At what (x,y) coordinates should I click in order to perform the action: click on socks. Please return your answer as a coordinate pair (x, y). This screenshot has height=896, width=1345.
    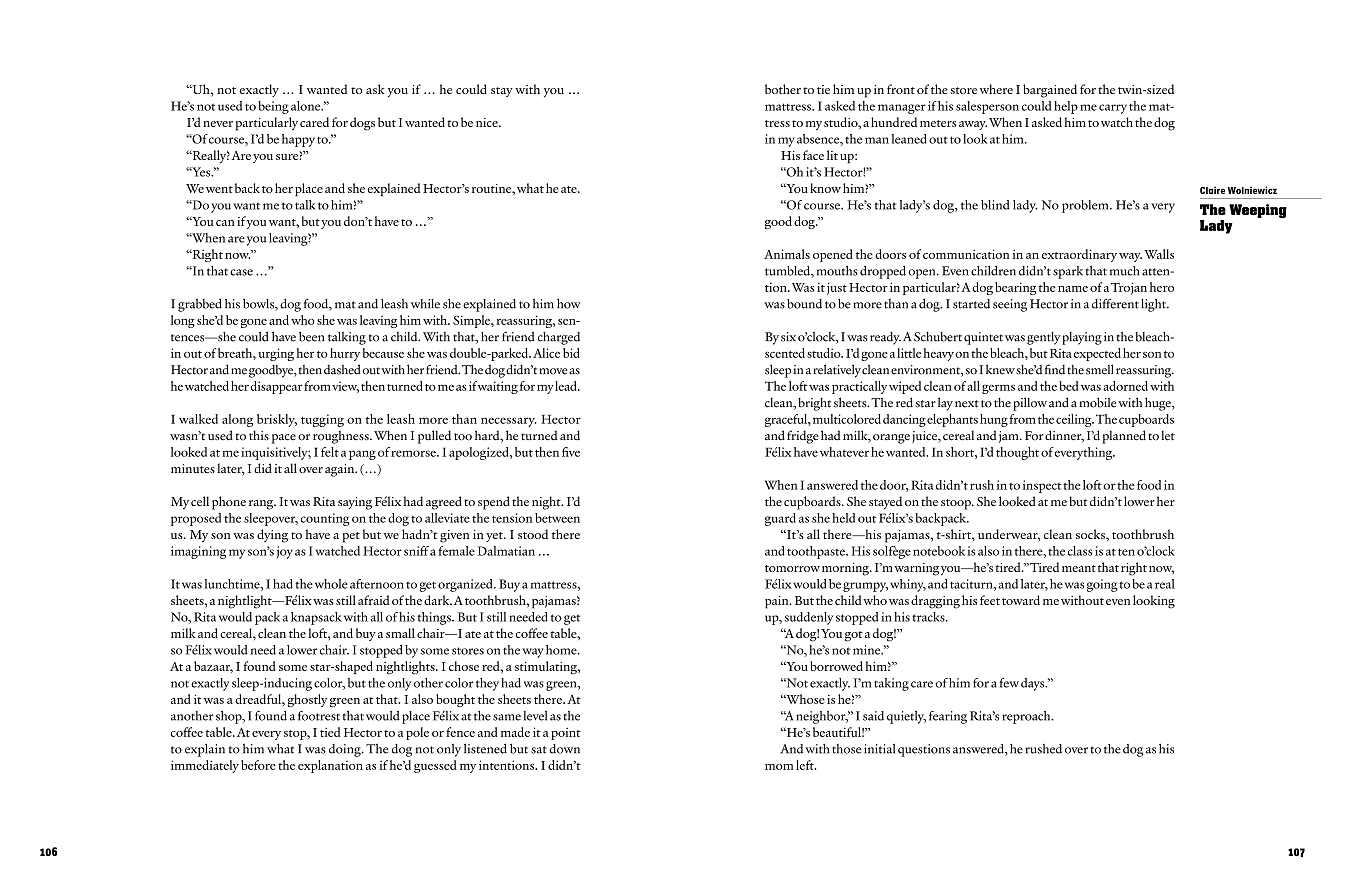
    Looking at the image, I should click on (1091, 534).
